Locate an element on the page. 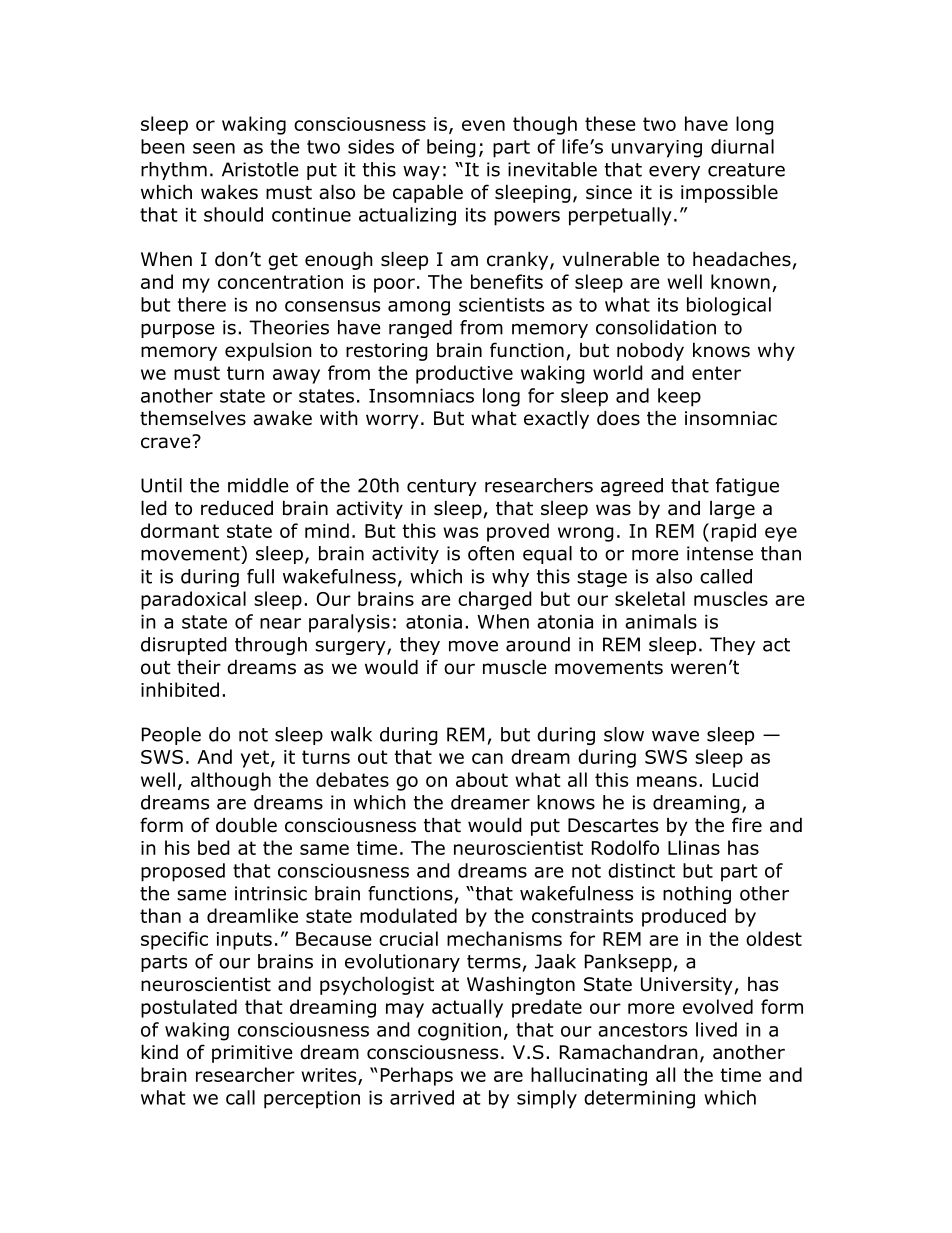 The image size is (952, 1233). productive is located at coordinates (464, 374).
